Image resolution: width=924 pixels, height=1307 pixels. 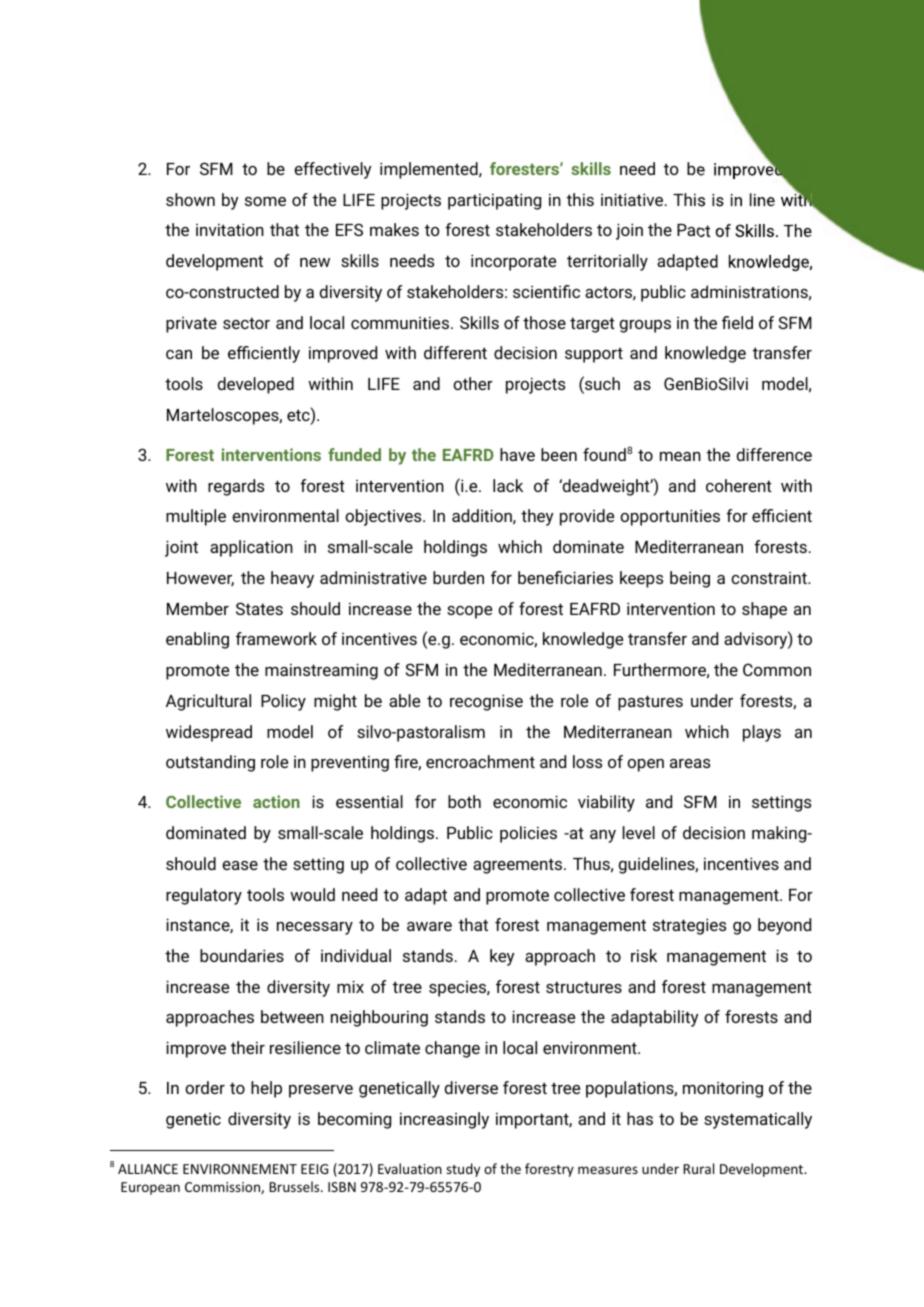 I want to click on action, so click(x=276, y=801).
